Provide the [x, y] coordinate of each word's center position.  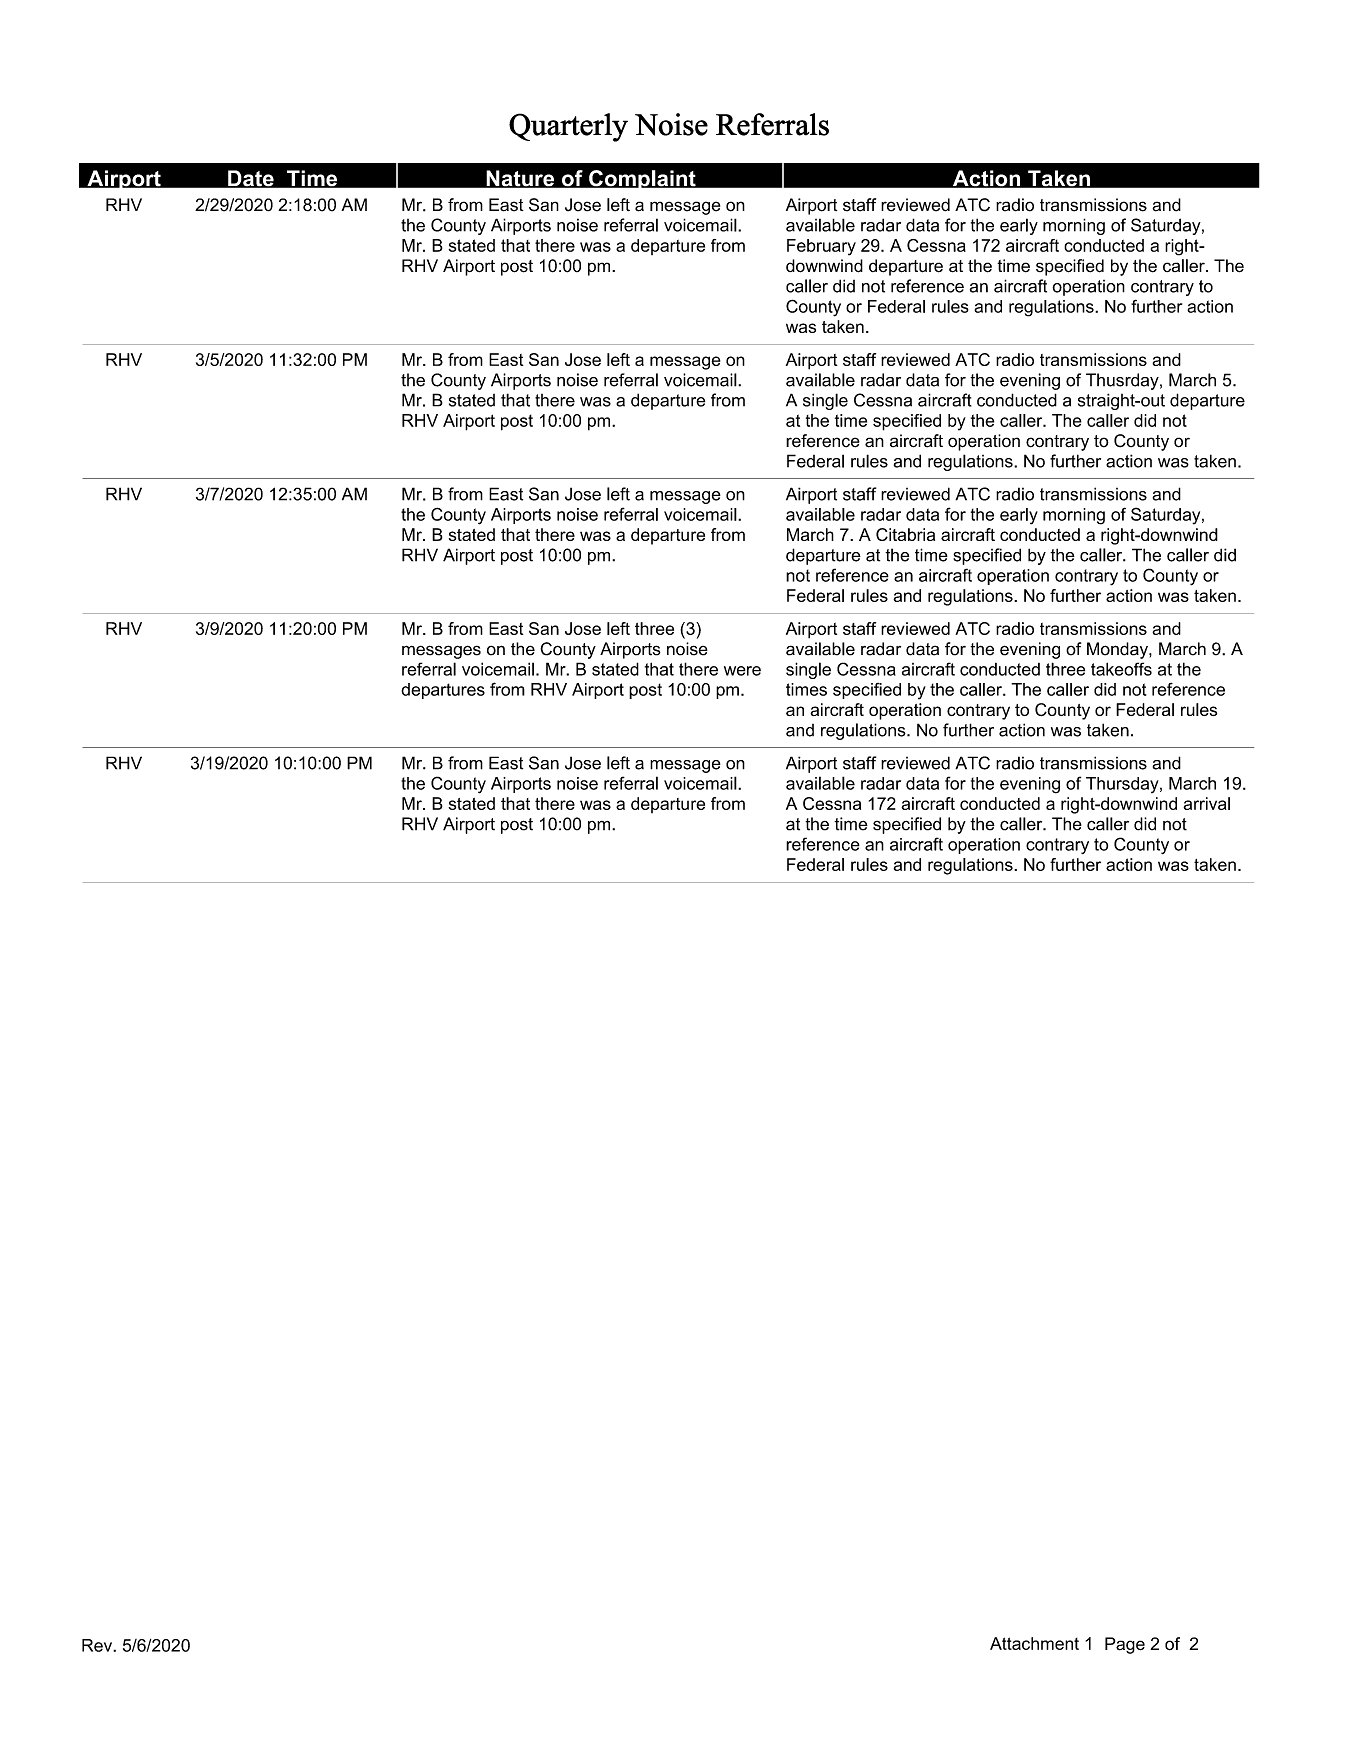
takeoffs [1121, 669]
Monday [1118, 650]
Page [1125, 1645]
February [821, 247]
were [742, 671]
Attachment [1034, 1643]
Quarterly [568, 127]
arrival [1206, 803]
